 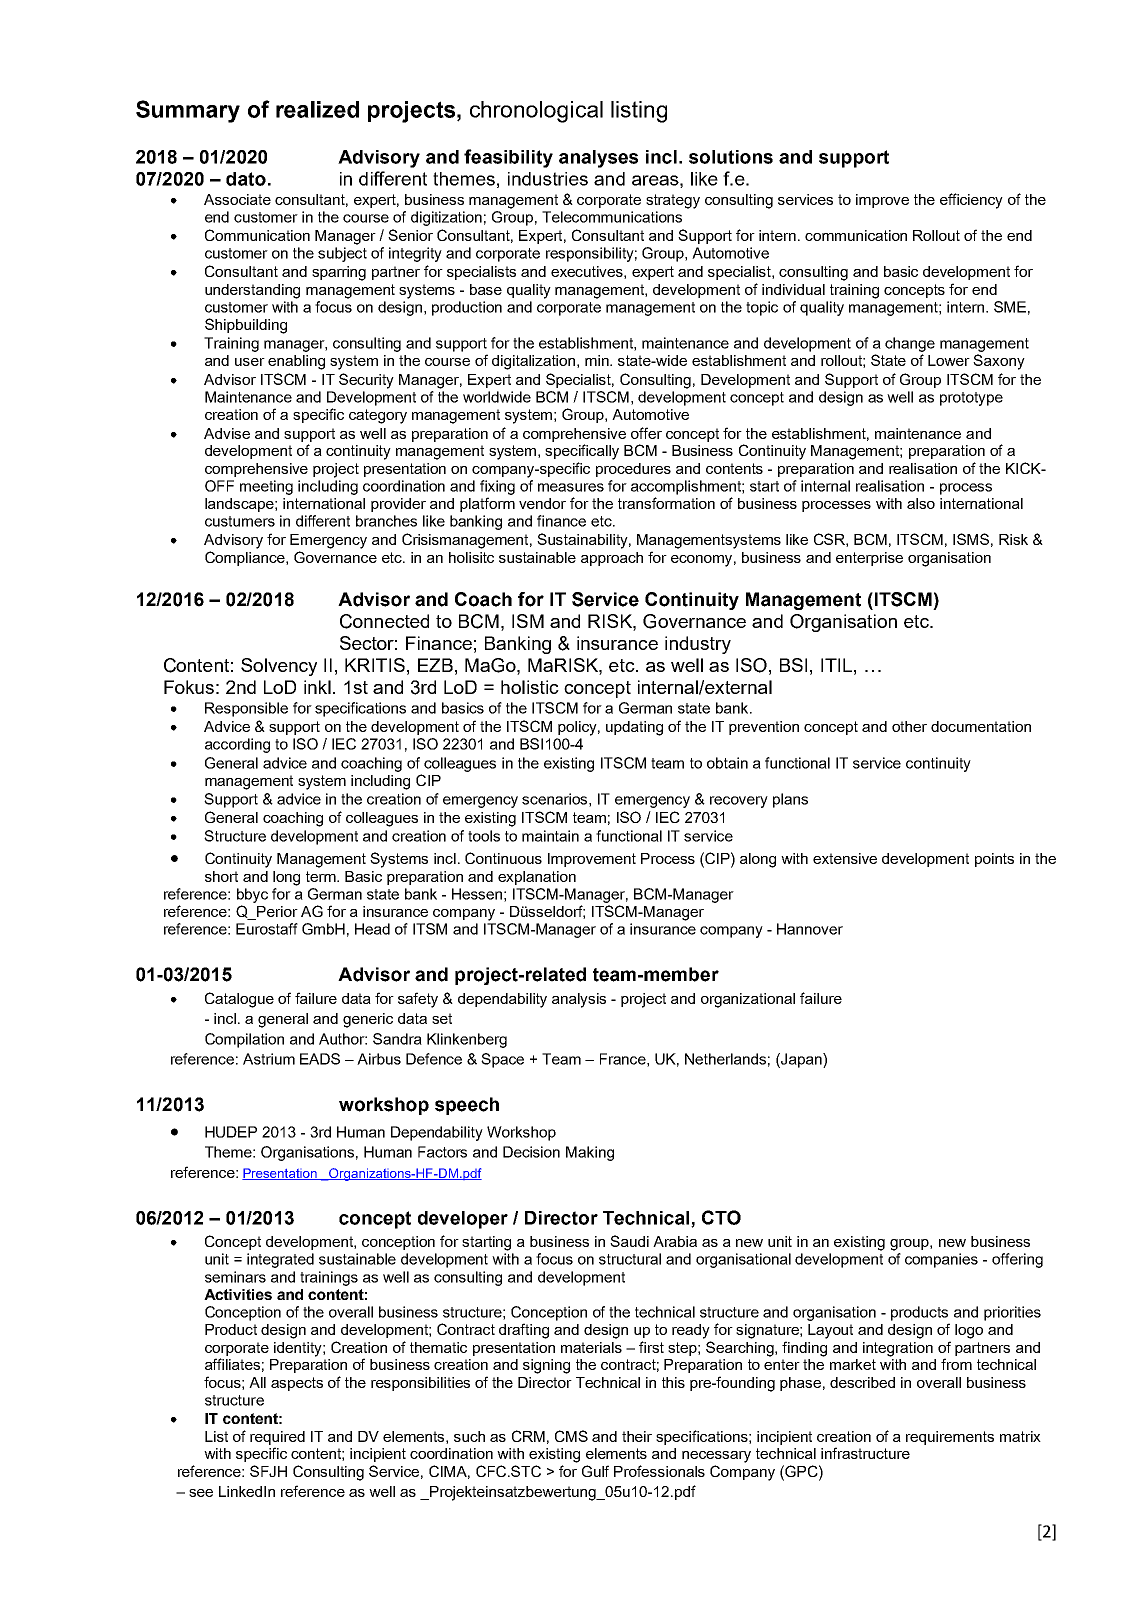 What do you see at coordinates (277, 1438) in the document?
I see `required` at bounding box center [277, 1438].
